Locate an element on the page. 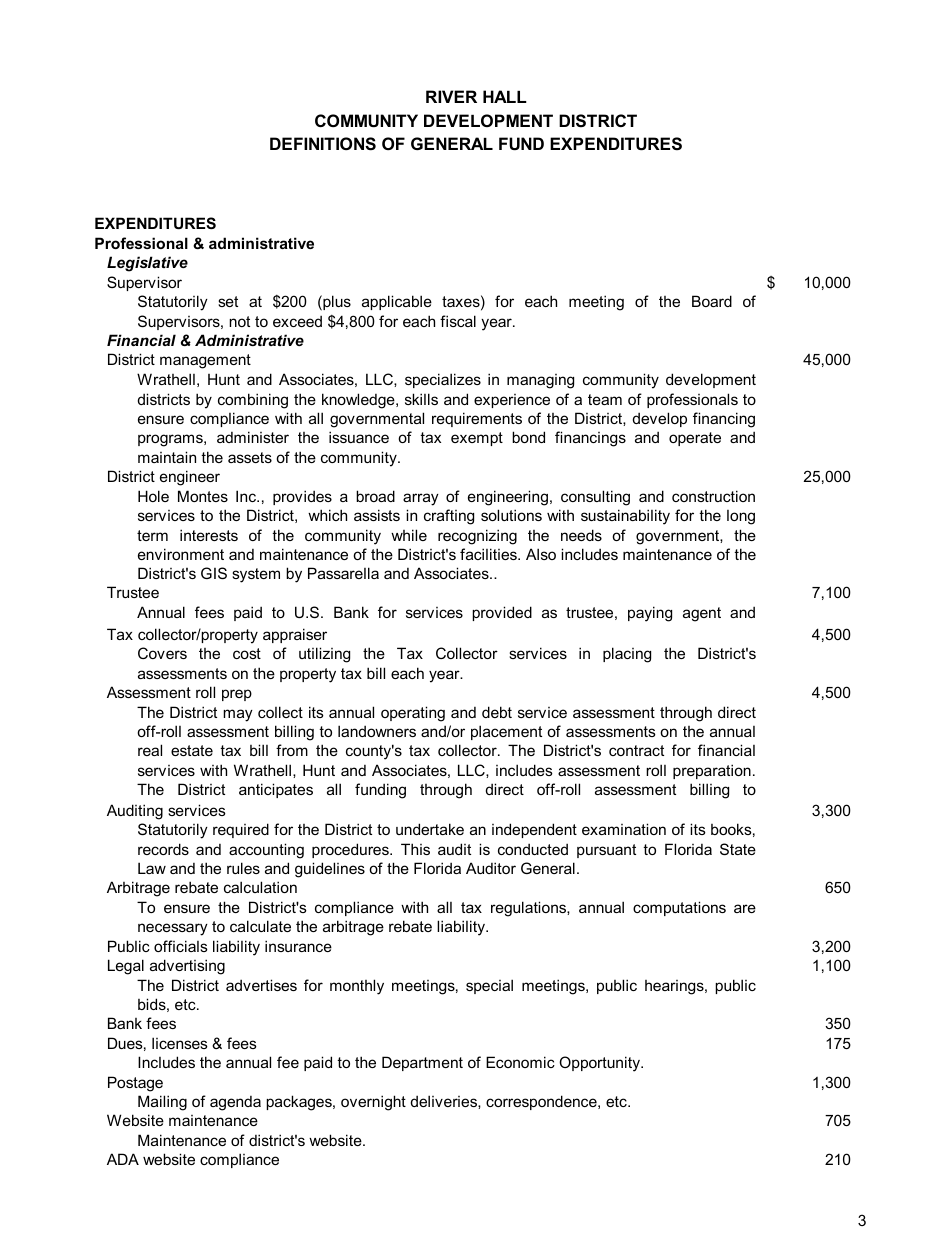  HALL is located at coordinates (505, 96).
